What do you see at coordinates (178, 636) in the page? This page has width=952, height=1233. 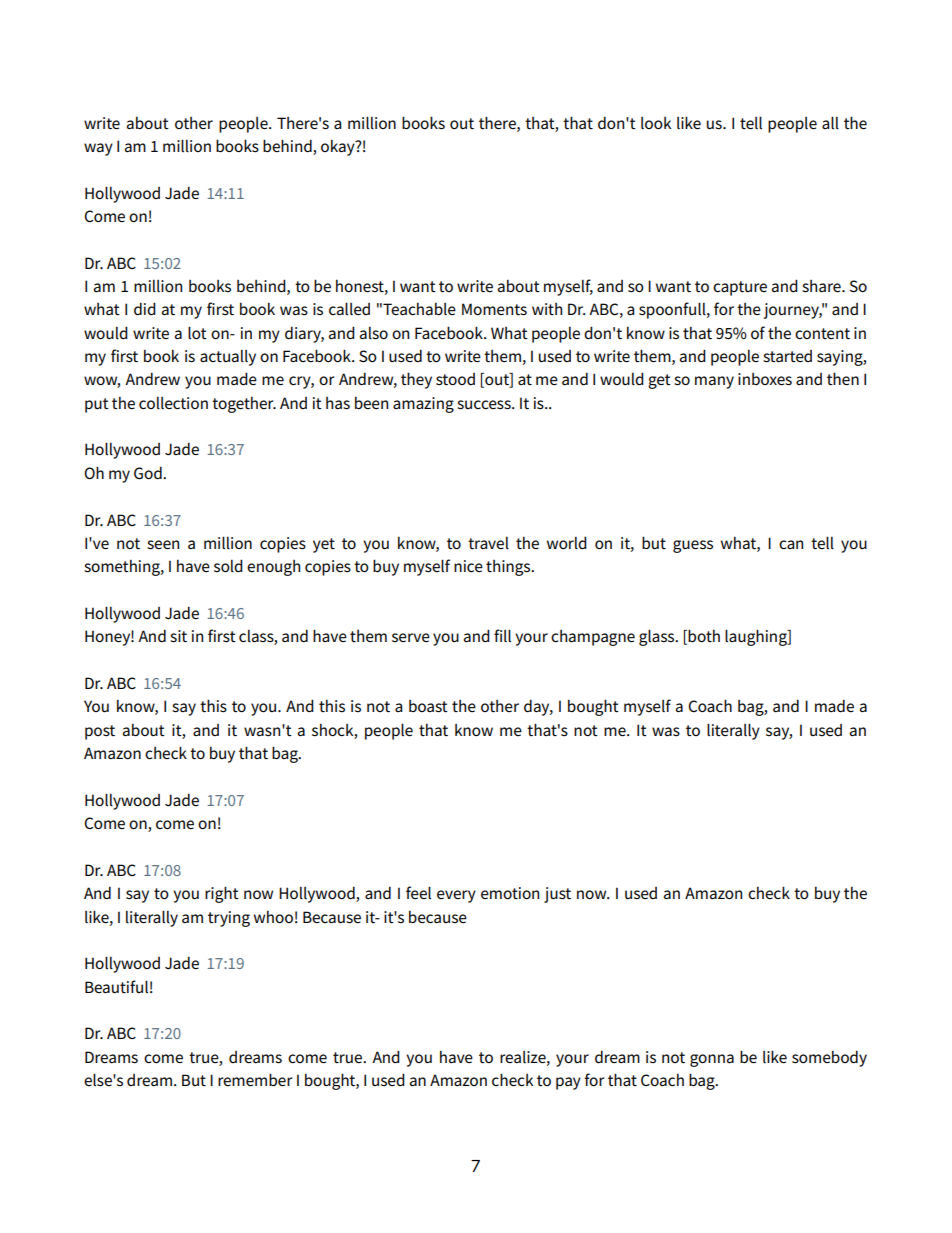 I see `sit` at bounding box center [178, 636].
